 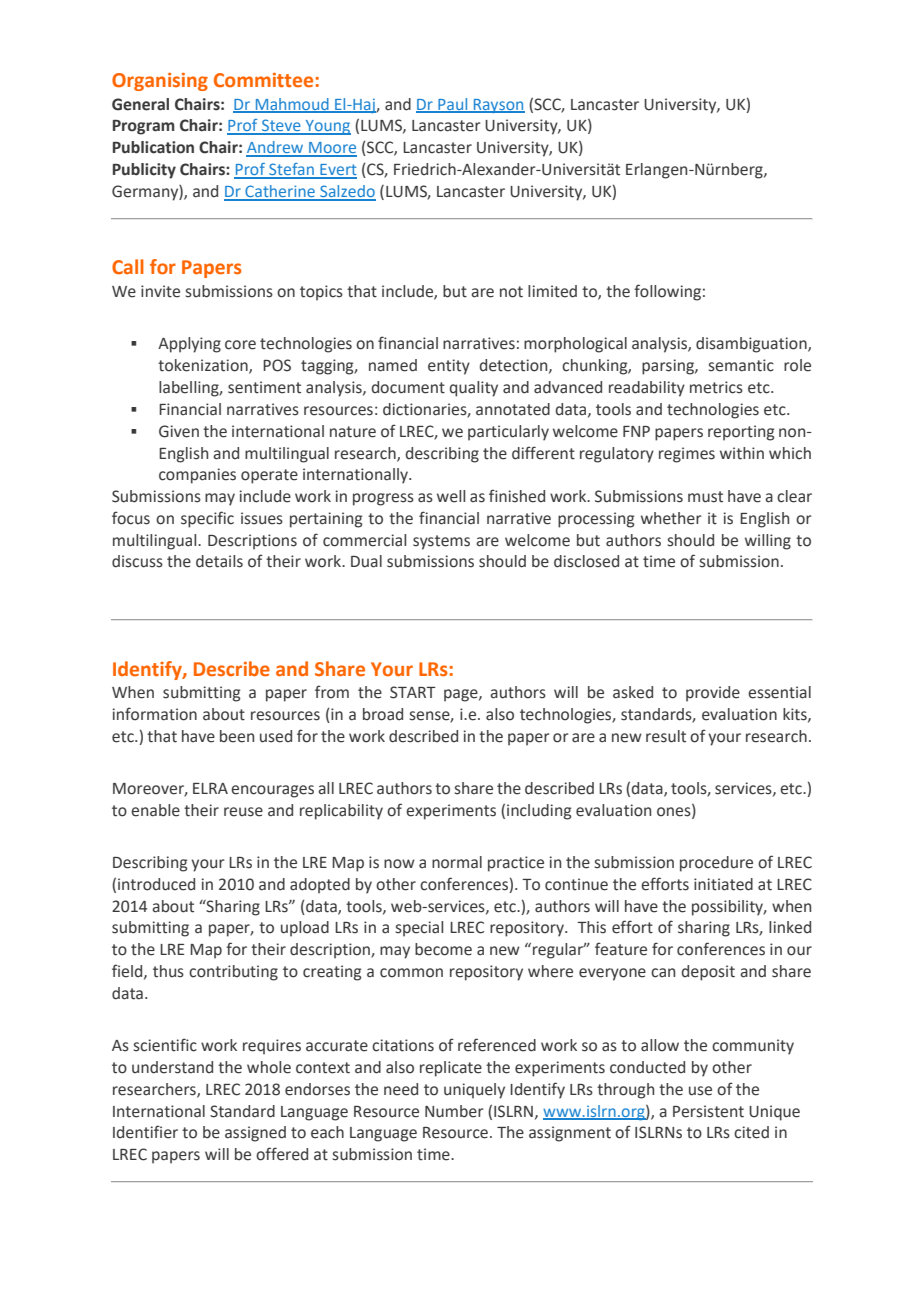 I want to click on possibility, so click(x=729, y=908).
